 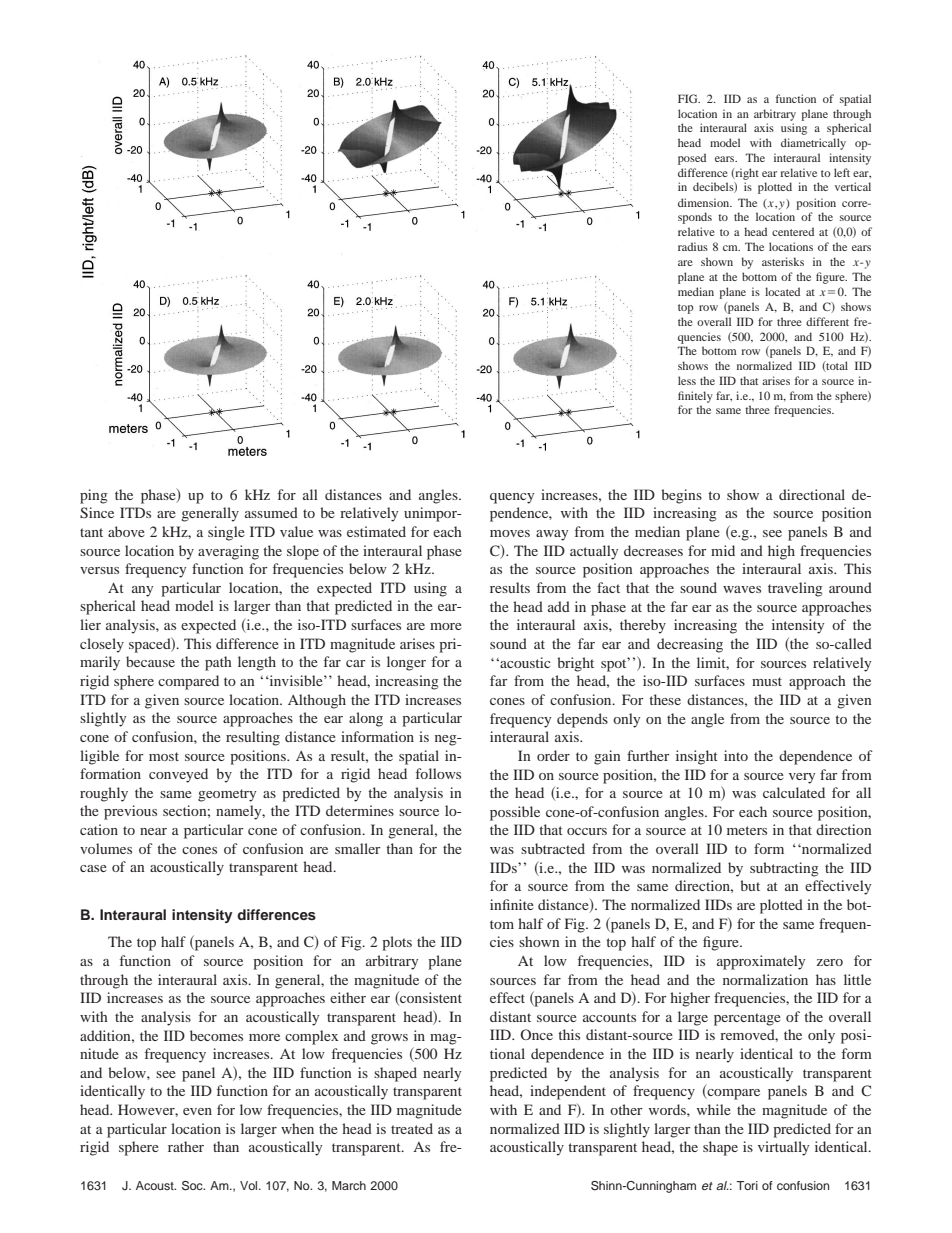 I want to click on treated, so click(x=412, y=1128).
